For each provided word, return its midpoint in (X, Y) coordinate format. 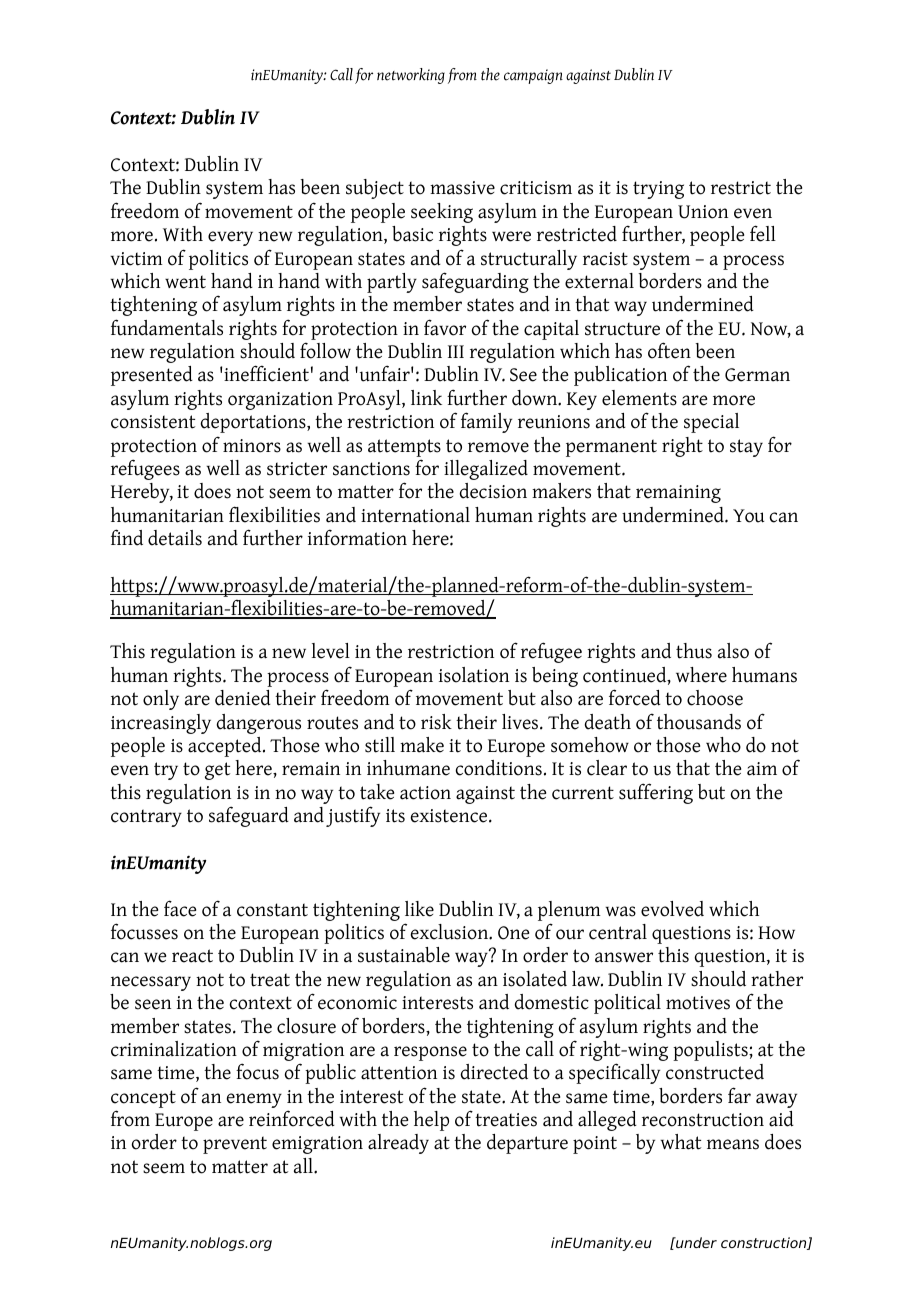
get (217, 771)
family (486, 422)
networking (411, 76)
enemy (254, 1100)
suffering (656, 793)
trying (658, 190)
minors (252, 446)
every (230, 238)
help (431, 1121)
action (425, 793)
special (711, 423)
